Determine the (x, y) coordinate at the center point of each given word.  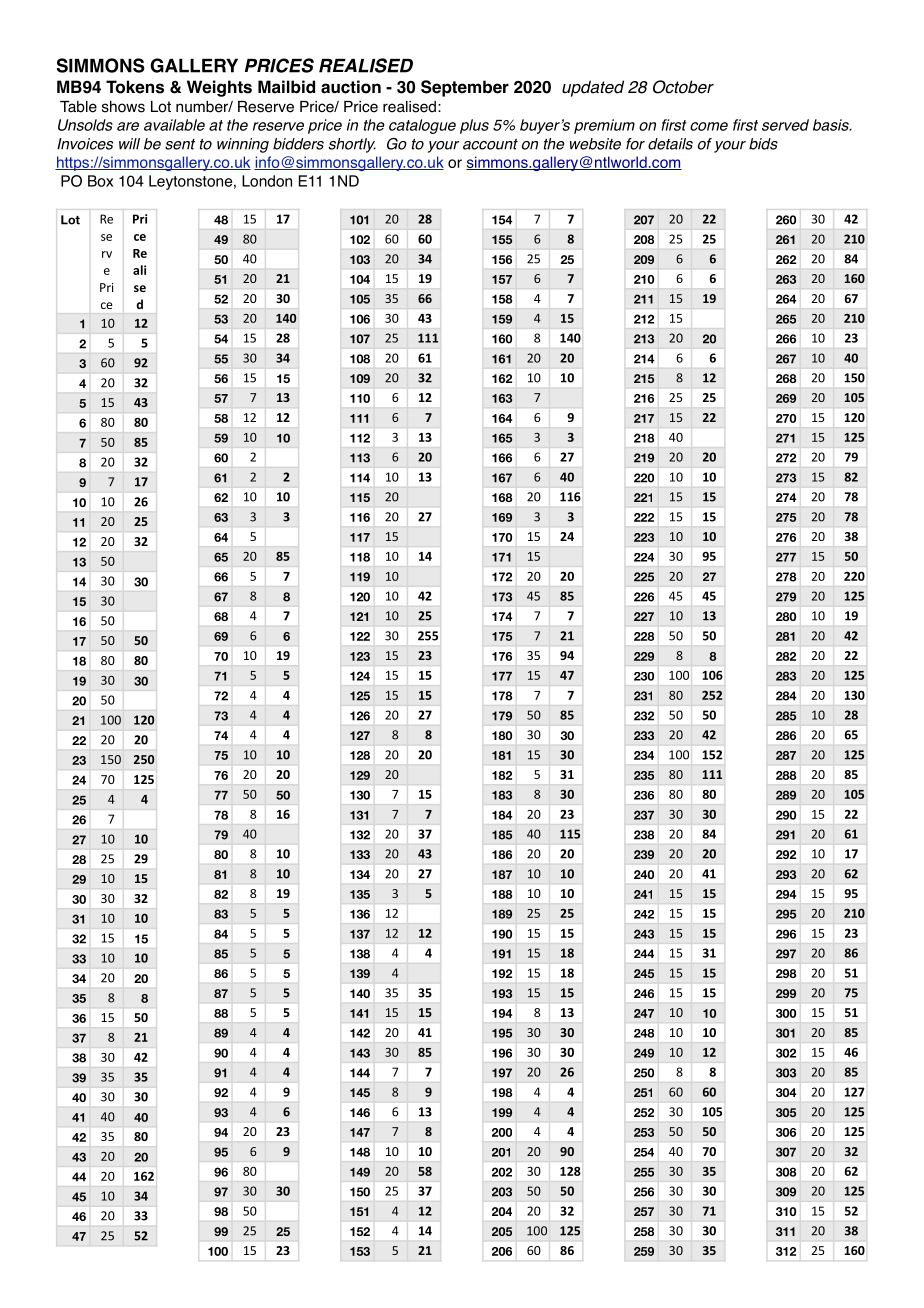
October (683, 87)
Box (100, 181)
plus (474, 126)
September (465, 88)
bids (763, 144)
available (174, 125)
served (785, 125)
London (267, 181)
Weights (219, 88)
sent (180, 144)
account (490, 144)
